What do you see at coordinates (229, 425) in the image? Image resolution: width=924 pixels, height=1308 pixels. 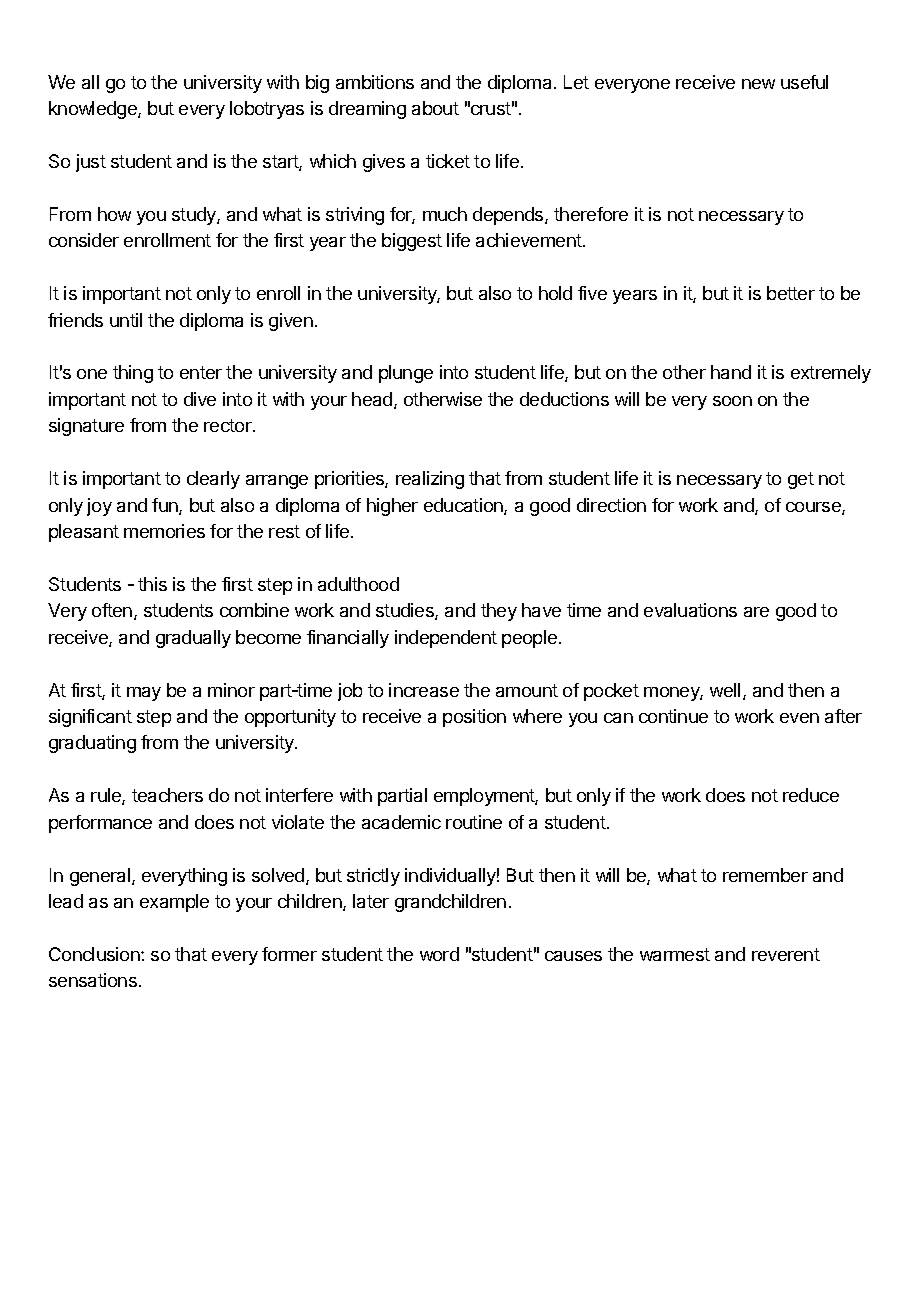 I see `rector` at bounding box center [229, 425].
